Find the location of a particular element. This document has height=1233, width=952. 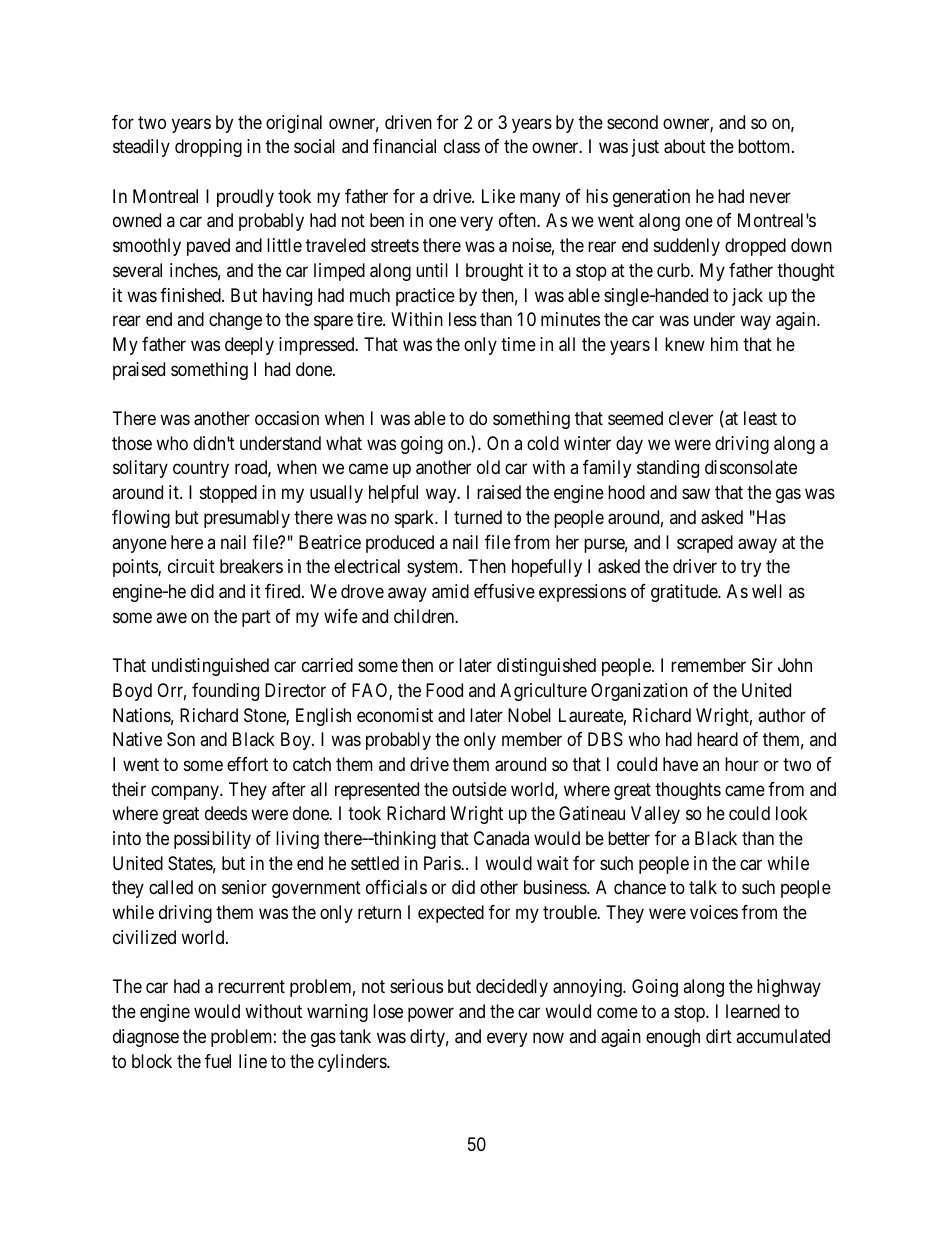

bottom is located at coordinates (765, 146).
